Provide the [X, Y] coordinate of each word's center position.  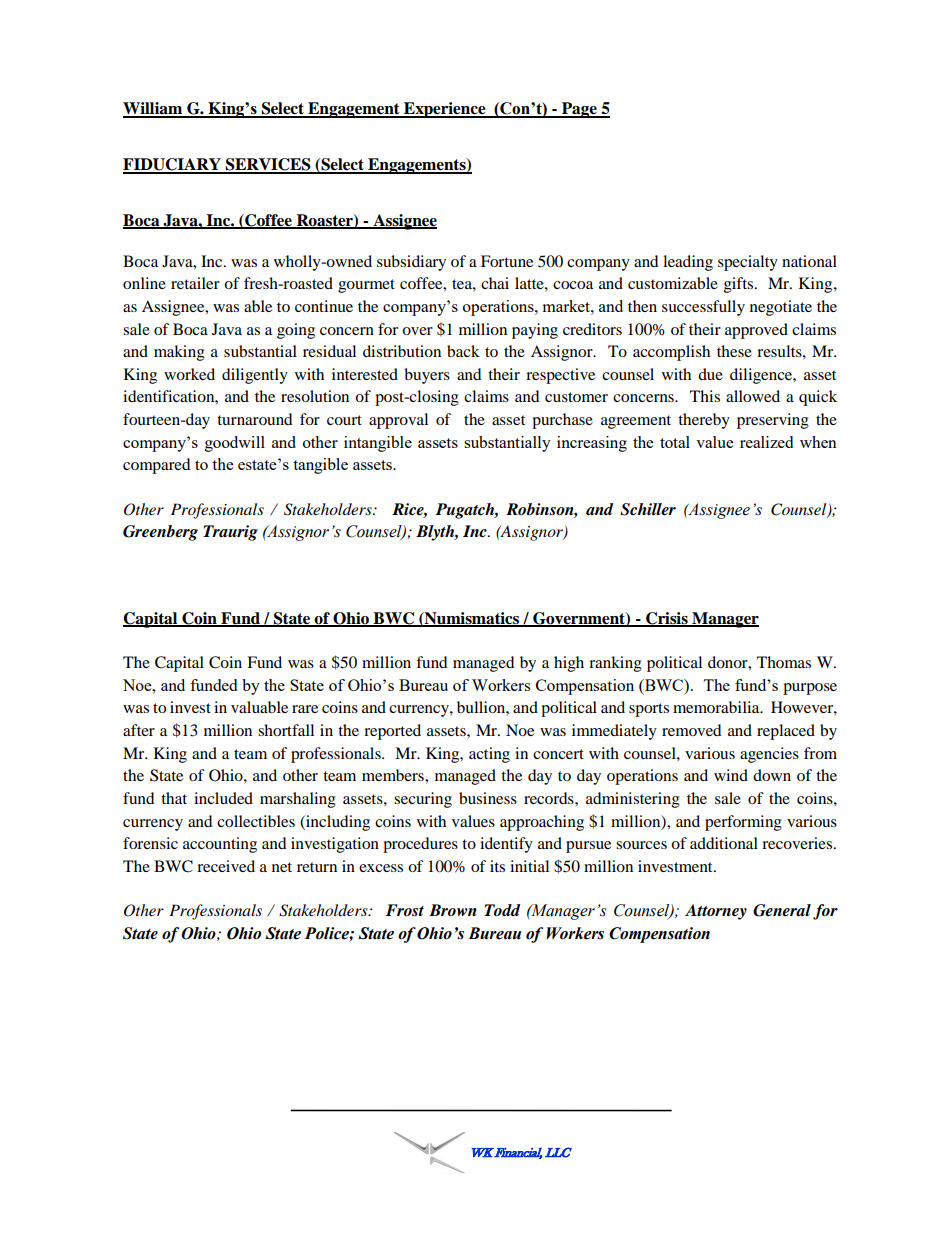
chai [495, 283]
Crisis [667, 619]
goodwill [235, 444]
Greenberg [160, 533]
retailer [195, 283]
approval [398, 421]
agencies [769, 755]
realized [766, 442]
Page [579, 110]
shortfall [286, 730]
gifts [738, 285]
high [569, 664]
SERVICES [268, 165]
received [226, 866]
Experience [445, 110]
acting [489, 755]
